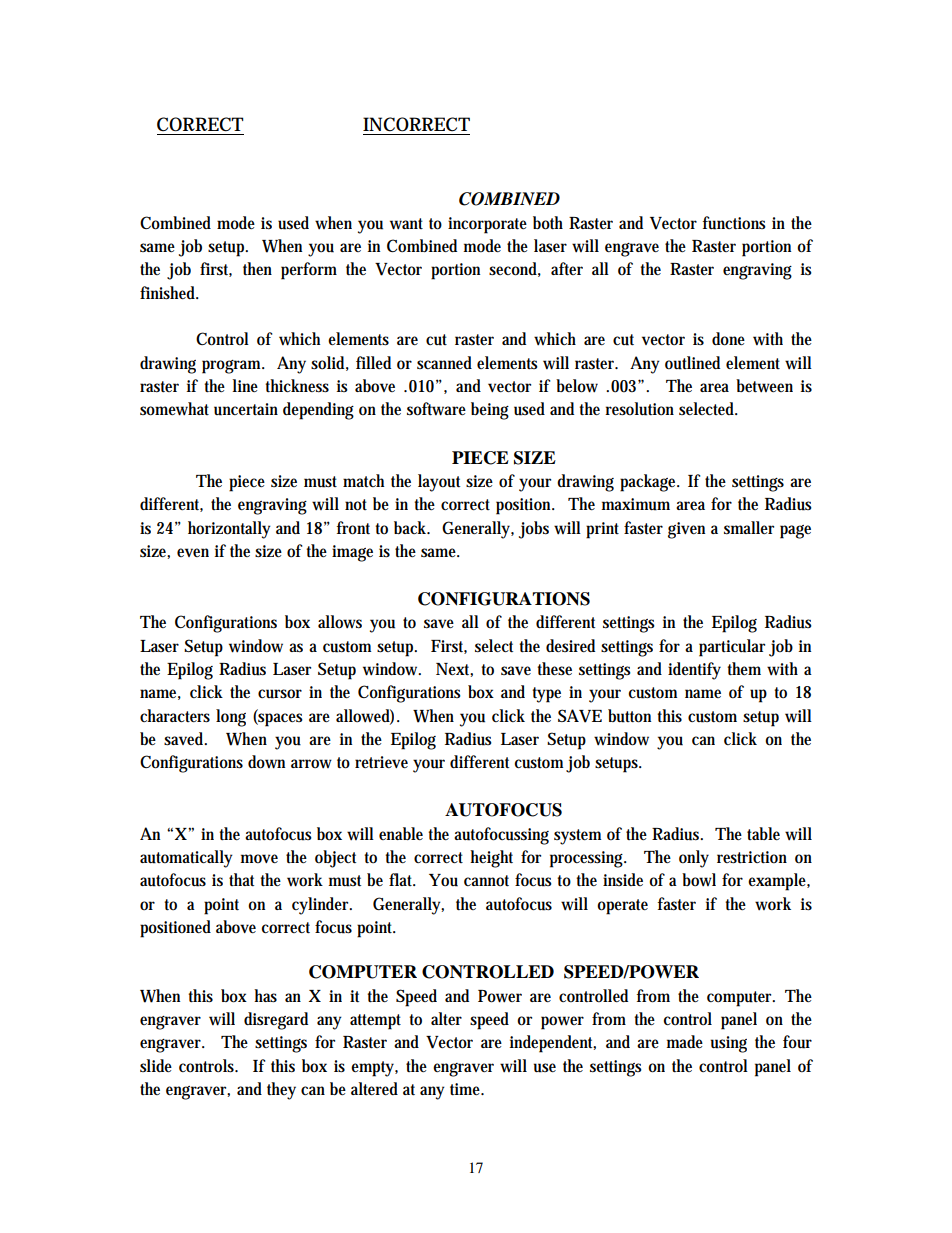 Image resolution: width=952 pixels, height=1233 pixels. What do you see at coordinates (734, 223) in the image?
I see `functions` at bounding box center [734, 223].
